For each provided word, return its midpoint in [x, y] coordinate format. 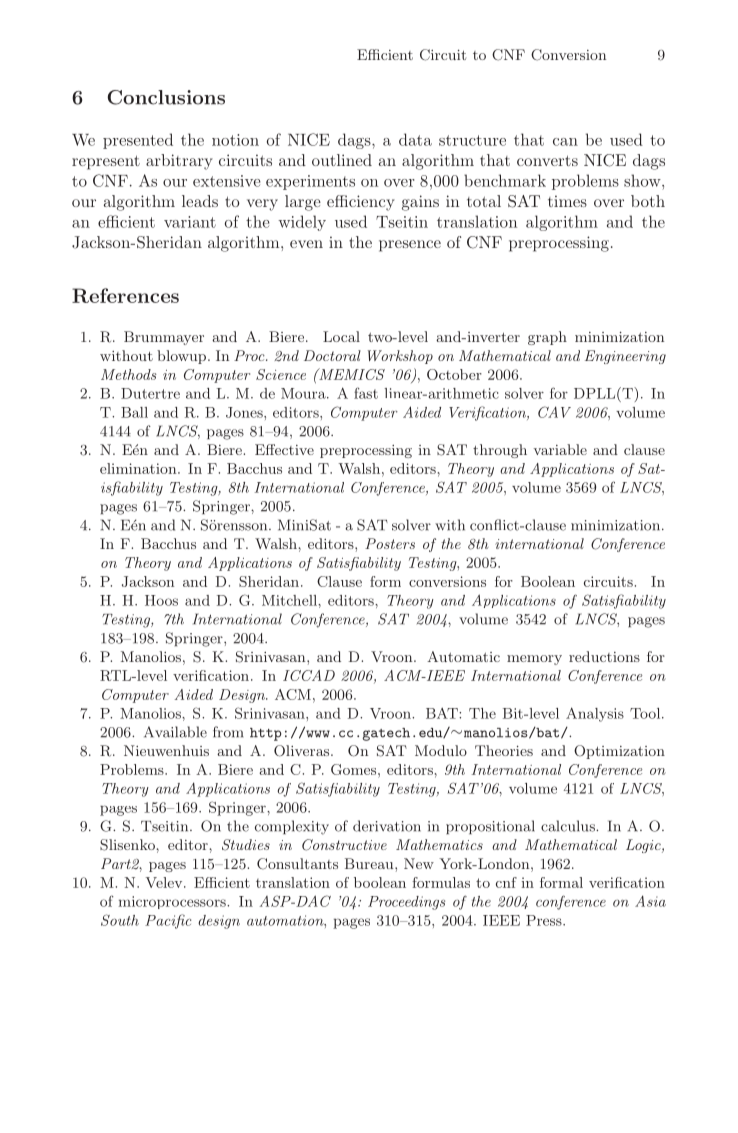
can [565, 142]
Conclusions [166, 97]
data [415, 139]
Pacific [168, 921]
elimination [139, 468]
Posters [390, 543]
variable [560, 449]
